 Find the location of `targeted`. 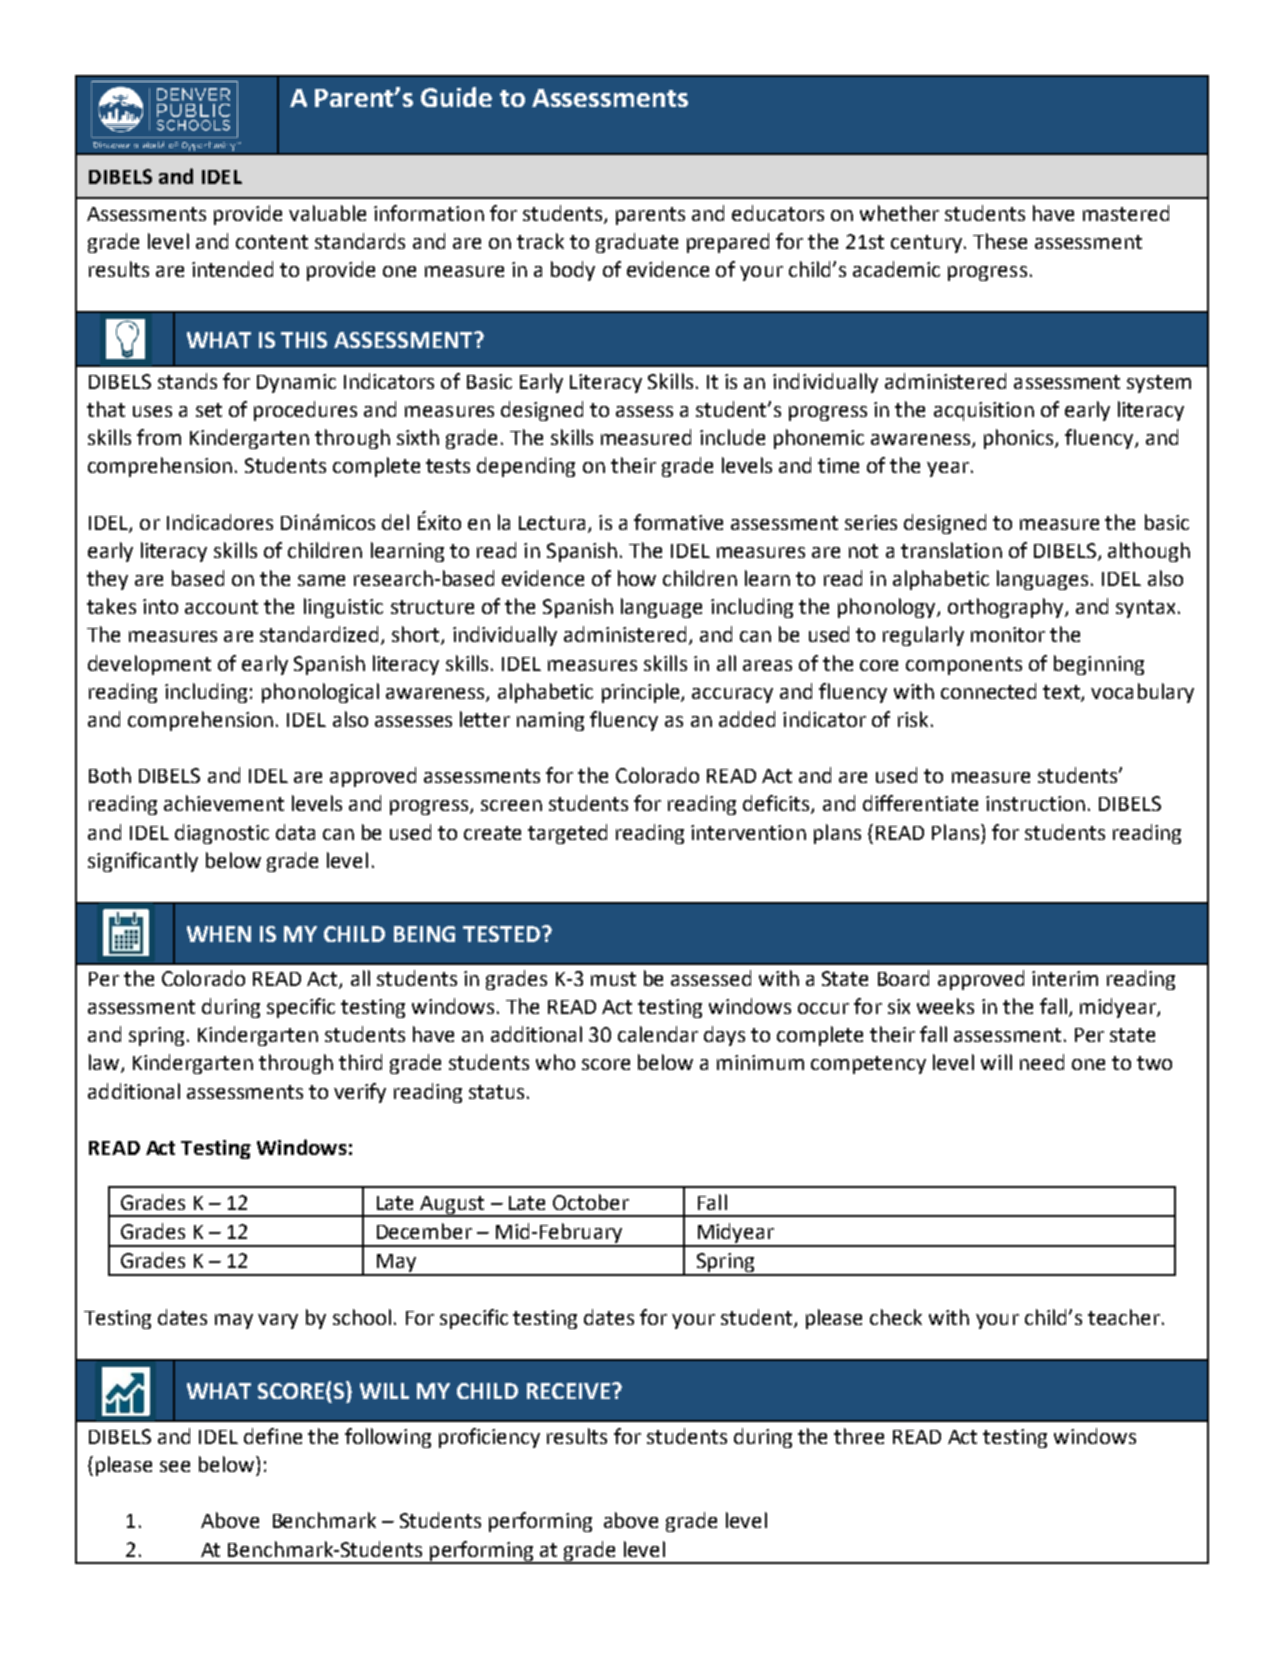

targeted is located at coordinates (567, 834).
